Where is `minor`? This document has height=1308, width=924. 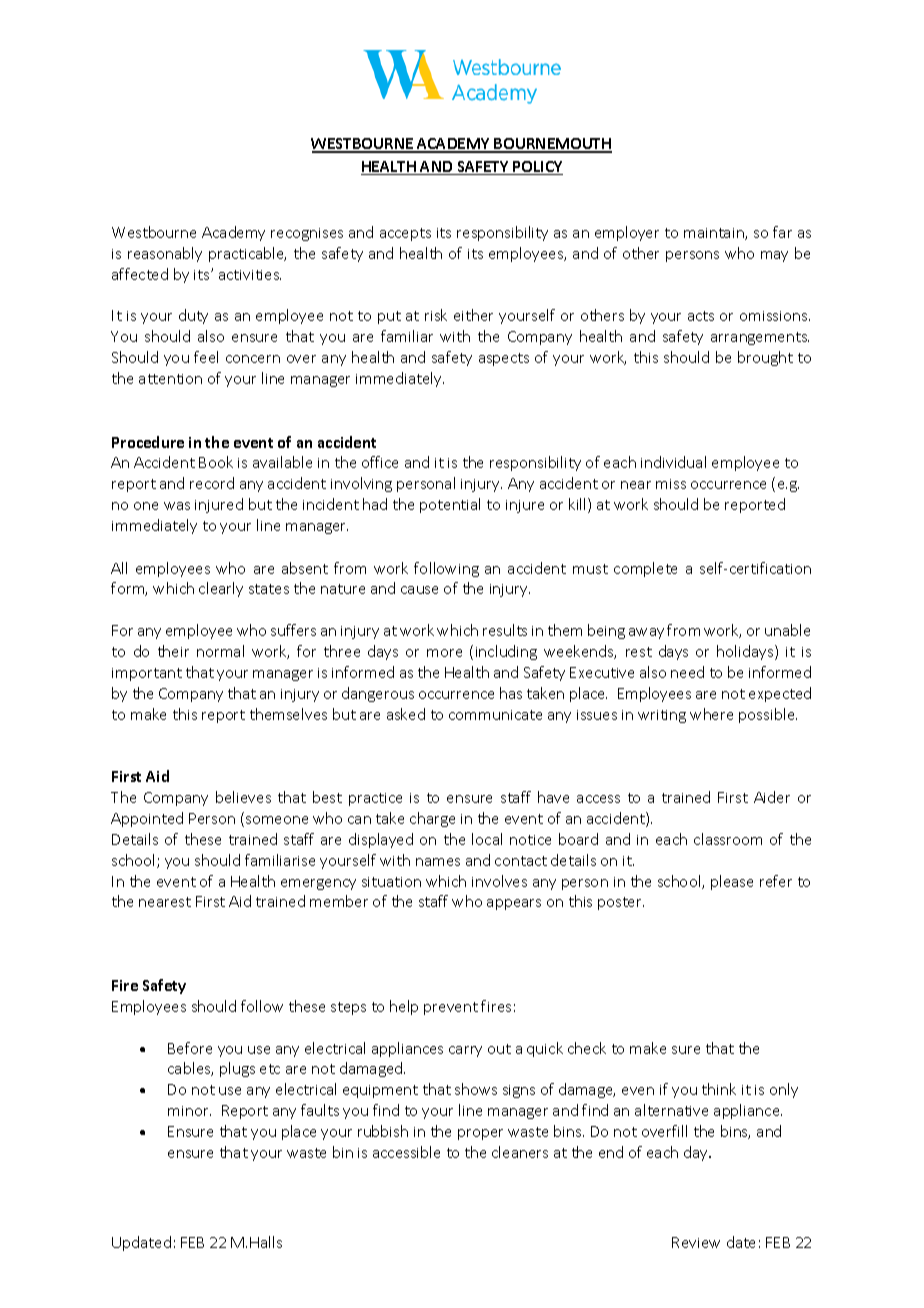
minor is located at coordinates (189, 1111).
